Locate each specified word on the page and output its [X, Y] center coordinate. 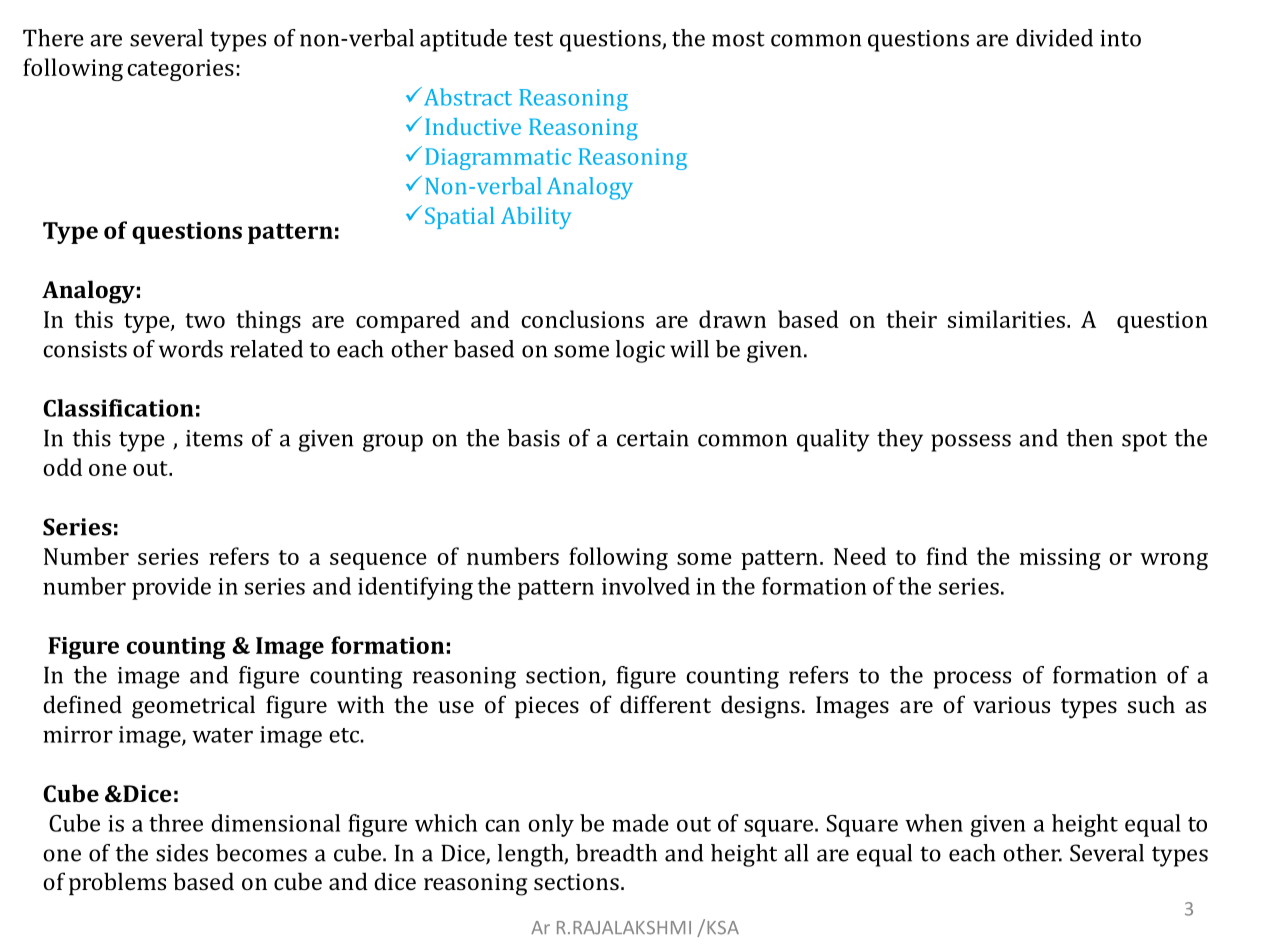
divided [1054, 38]
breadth [616, 853]
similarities [1006, 319]
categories [180, 70]
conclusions [582, 319]
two [205, 320]
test [533, 39]
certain [653, 438]
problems [117, 883]
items [214, 438]
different [665, 704]
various [1011, 704]
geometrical [193, 707]
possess [971, 443]
